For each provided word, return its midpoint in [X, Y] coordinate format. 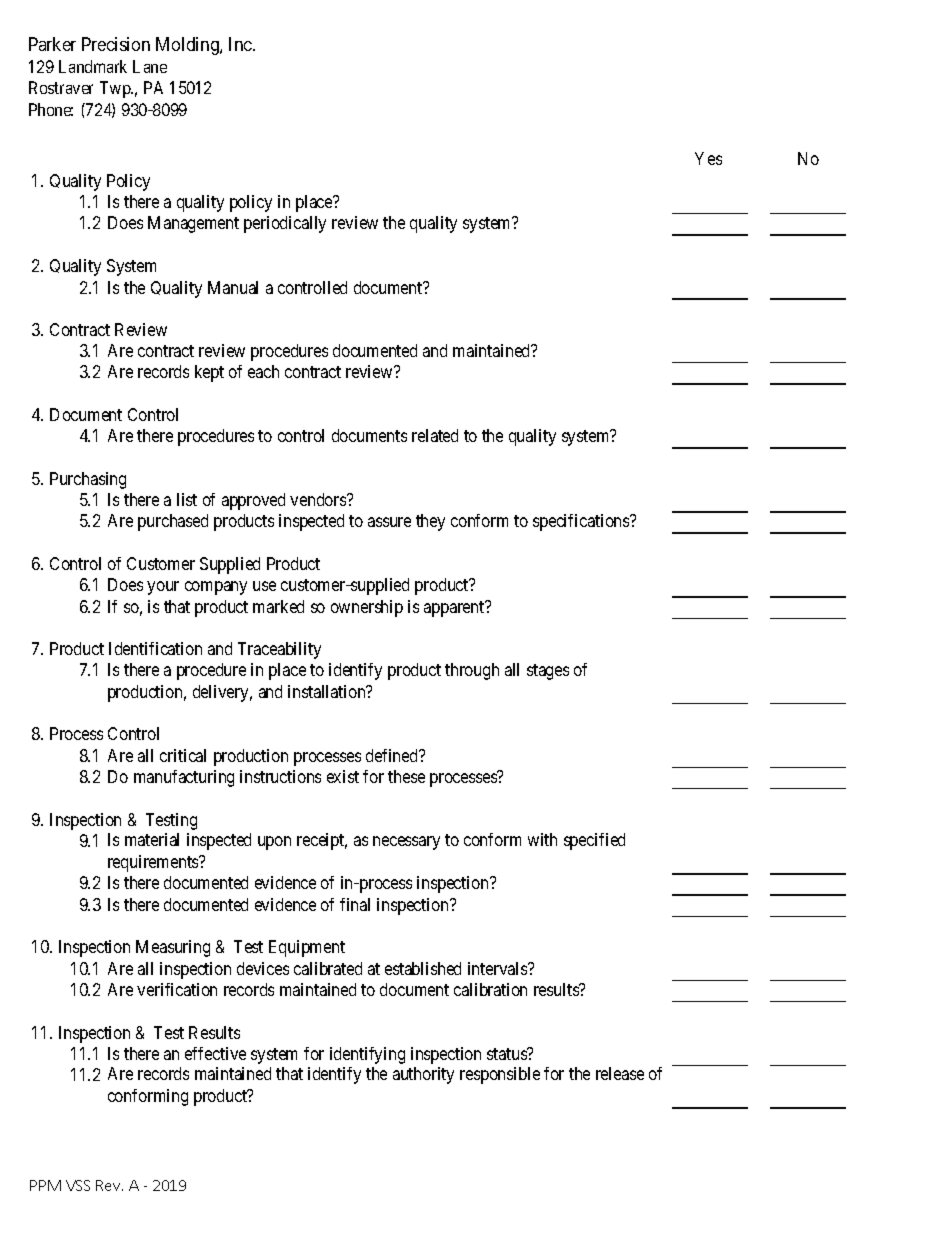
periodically [285, 224]
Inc [241, 44]
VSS [78, 1185]
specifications [582, 522]
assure [389, 522]
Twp [116, 89]
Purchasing [88, 480]
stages [548, 672]
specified [594, 841]
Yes [708, 158]
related [435, 435]
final [355, 904]
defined [393, 755]
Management [193, 224]
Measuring [173, 948]
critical [183, 755]
